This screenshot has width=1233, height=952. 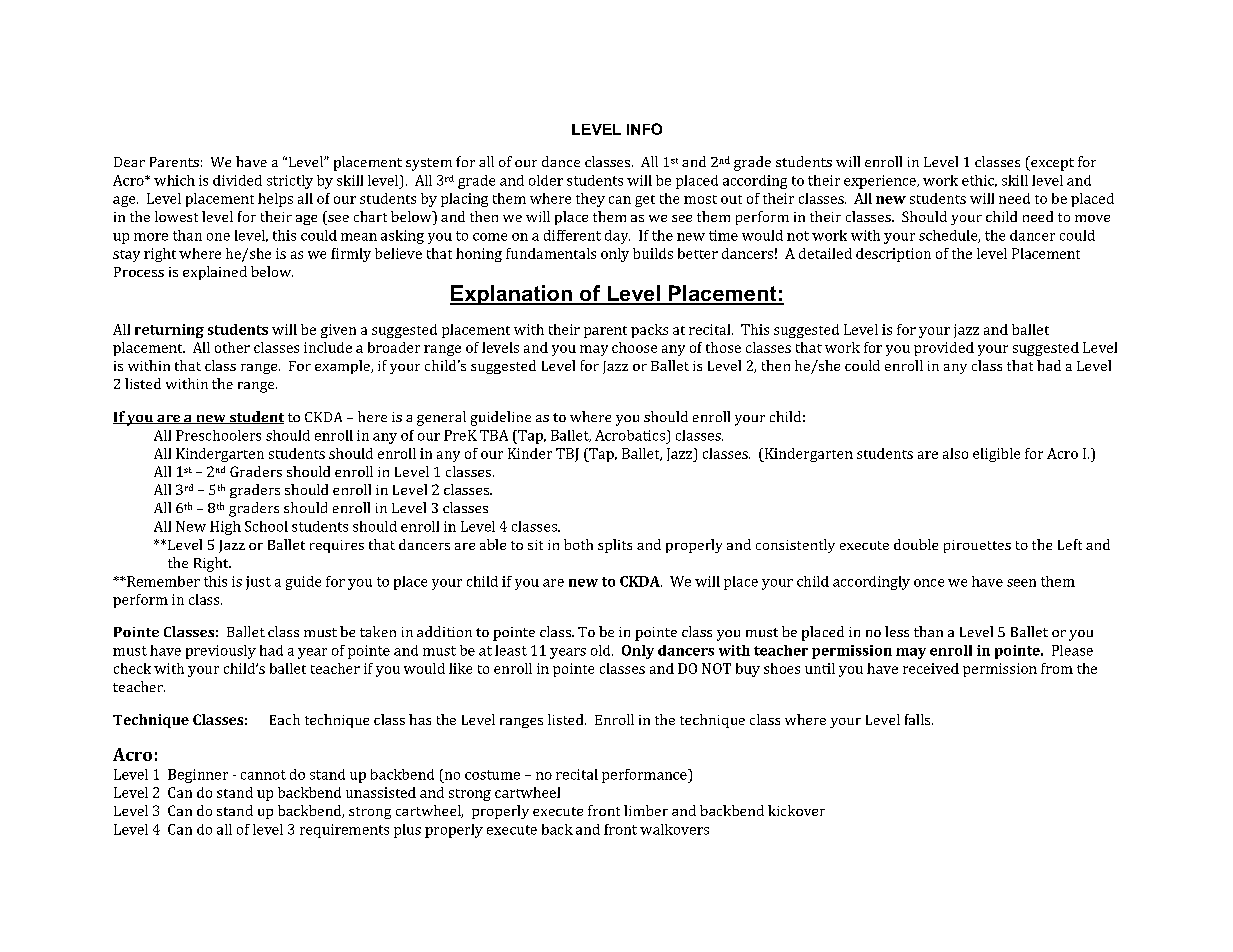 What do you see at coordinates (1051, 163) in the screenshot?
I see `except` at bounding box center [1051, 163].
